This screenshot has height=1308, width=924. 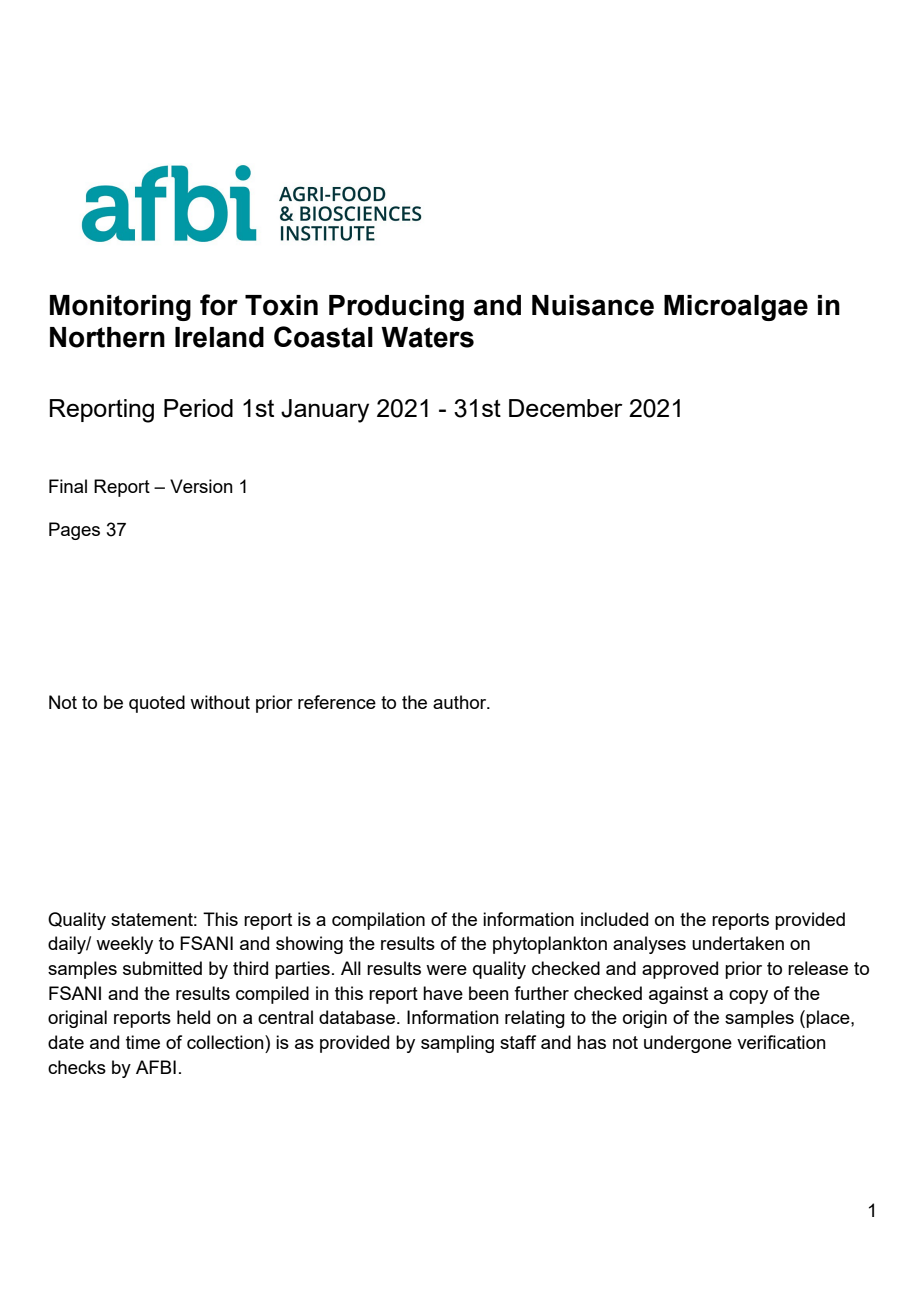 I want to click on reference, so click(x=337, y=702).
